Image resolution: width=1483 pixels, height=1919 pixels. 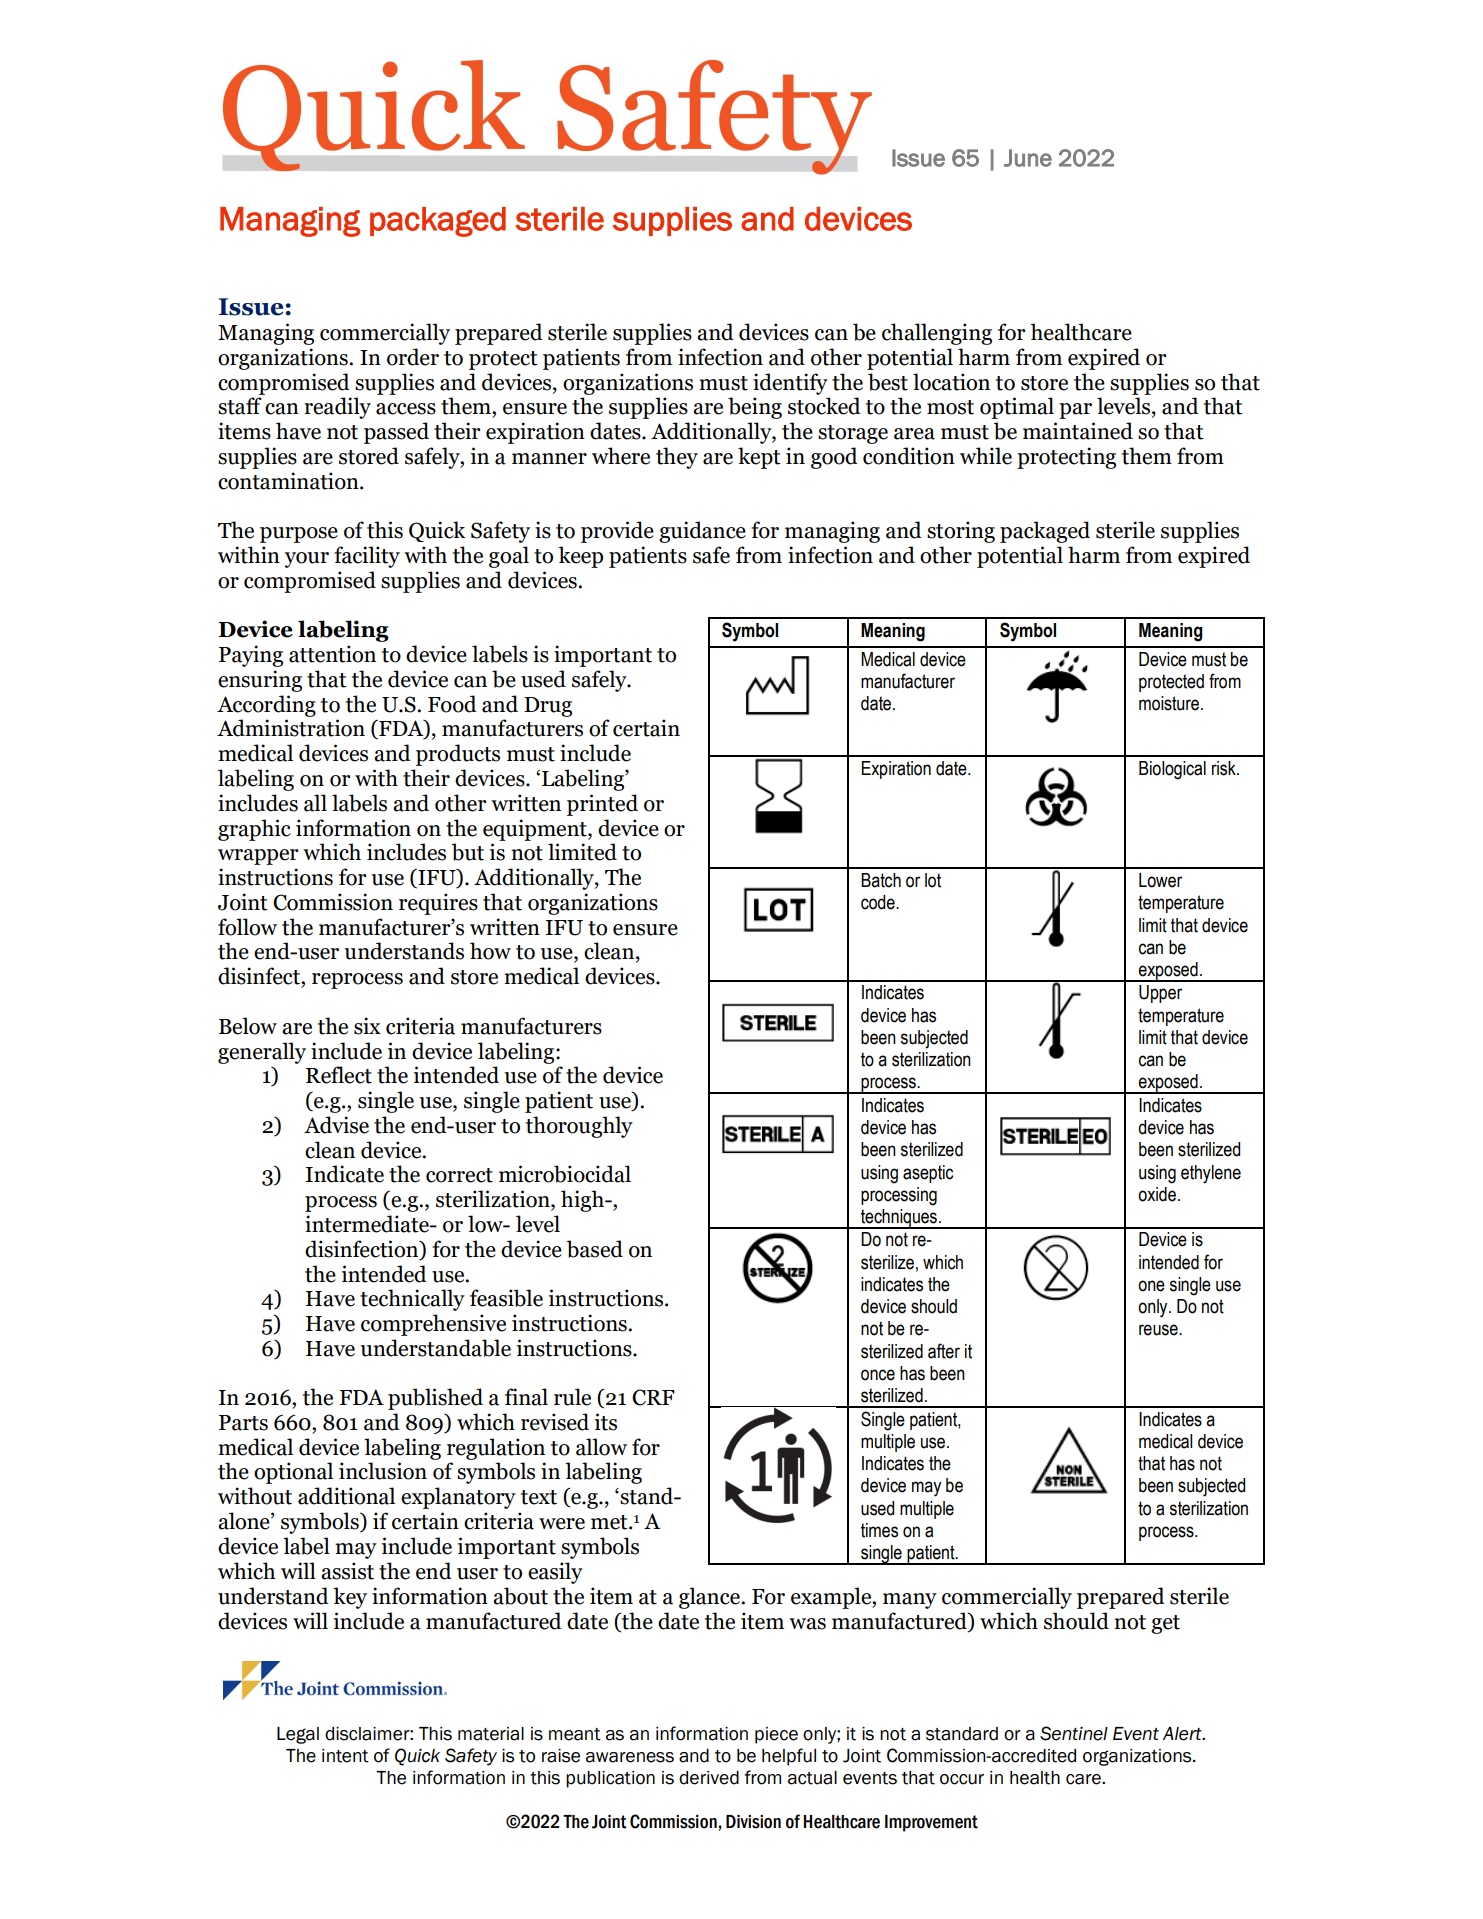 I want to click on six, so click(x=367, y=1026).
